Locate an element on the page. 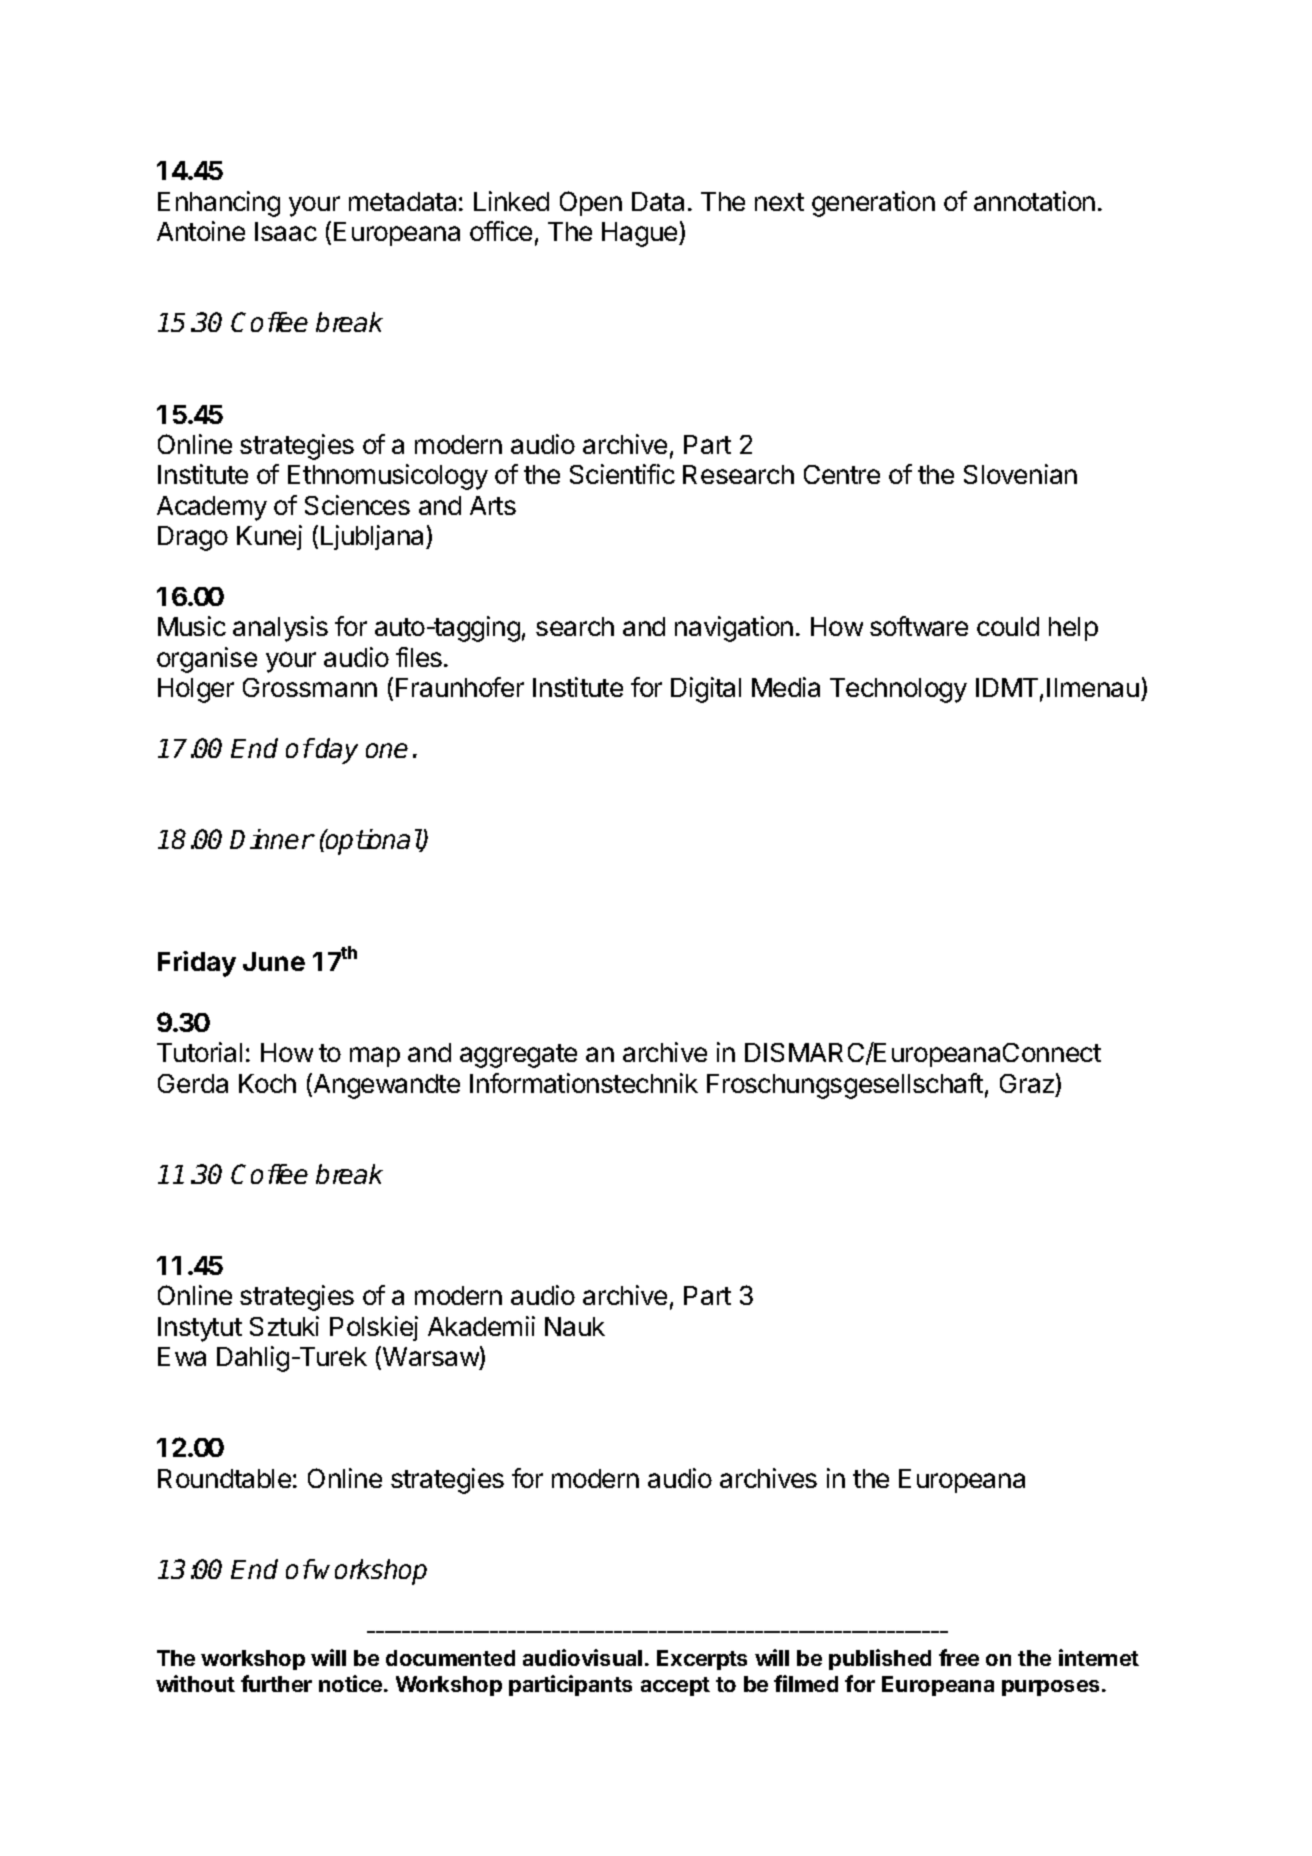  Excerpts is located at coordinates (702, 1660).
